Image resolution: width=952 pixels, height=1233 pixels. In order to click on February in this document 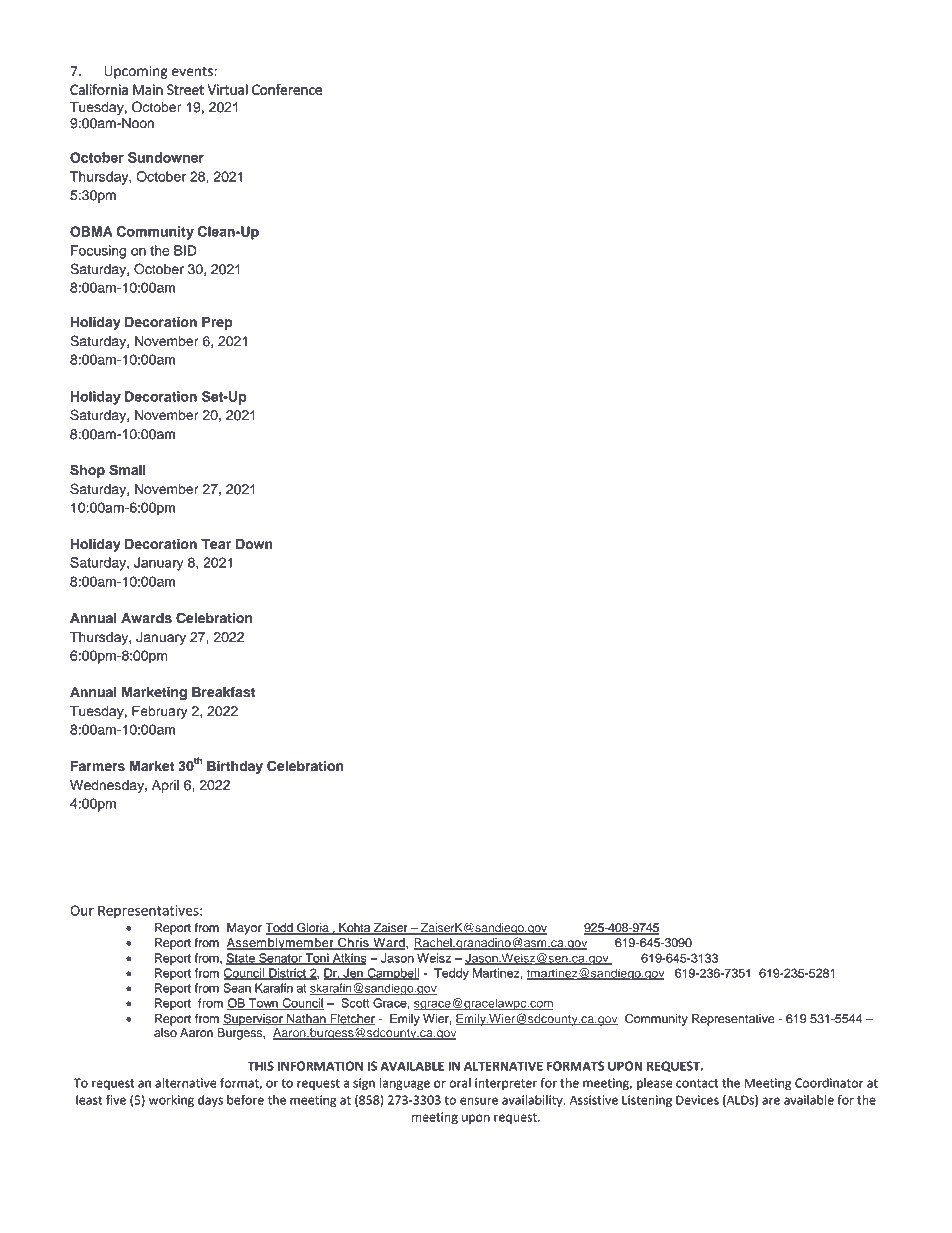, I will do `click(160, 712)`.
